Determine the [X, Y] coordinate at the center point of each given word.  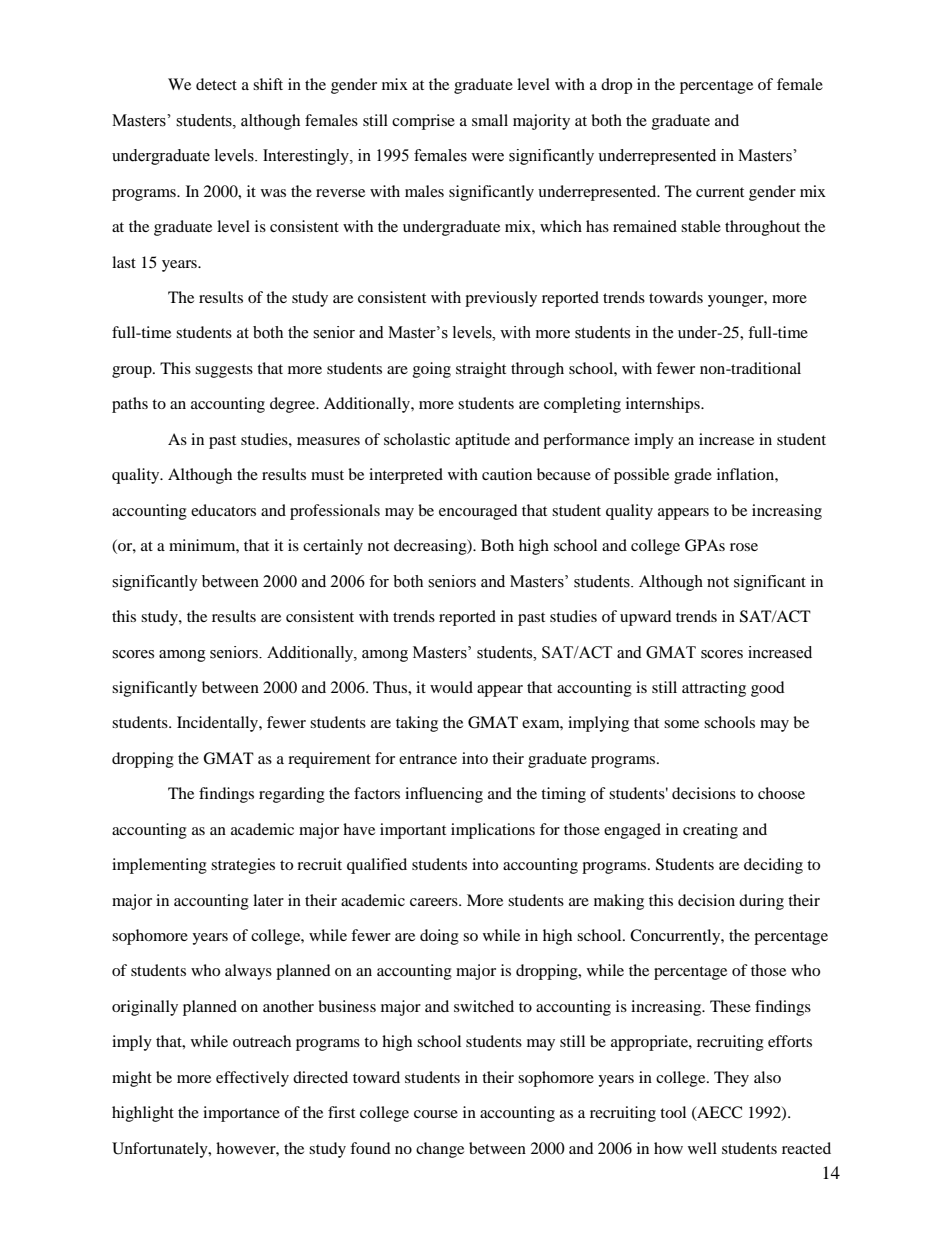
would [451, 687]
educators [223, 510]
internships [664, 405]
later [268, 900]
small [490, 120]
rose [744, 547]
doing [439, 937]
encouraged [478, 512]
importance [241, 1114]
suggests [224, 371]
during [761, 902]
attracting [714, 689]
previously [501, 299]
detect [216, 84]
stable [701, 226]
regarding [292, 795]
